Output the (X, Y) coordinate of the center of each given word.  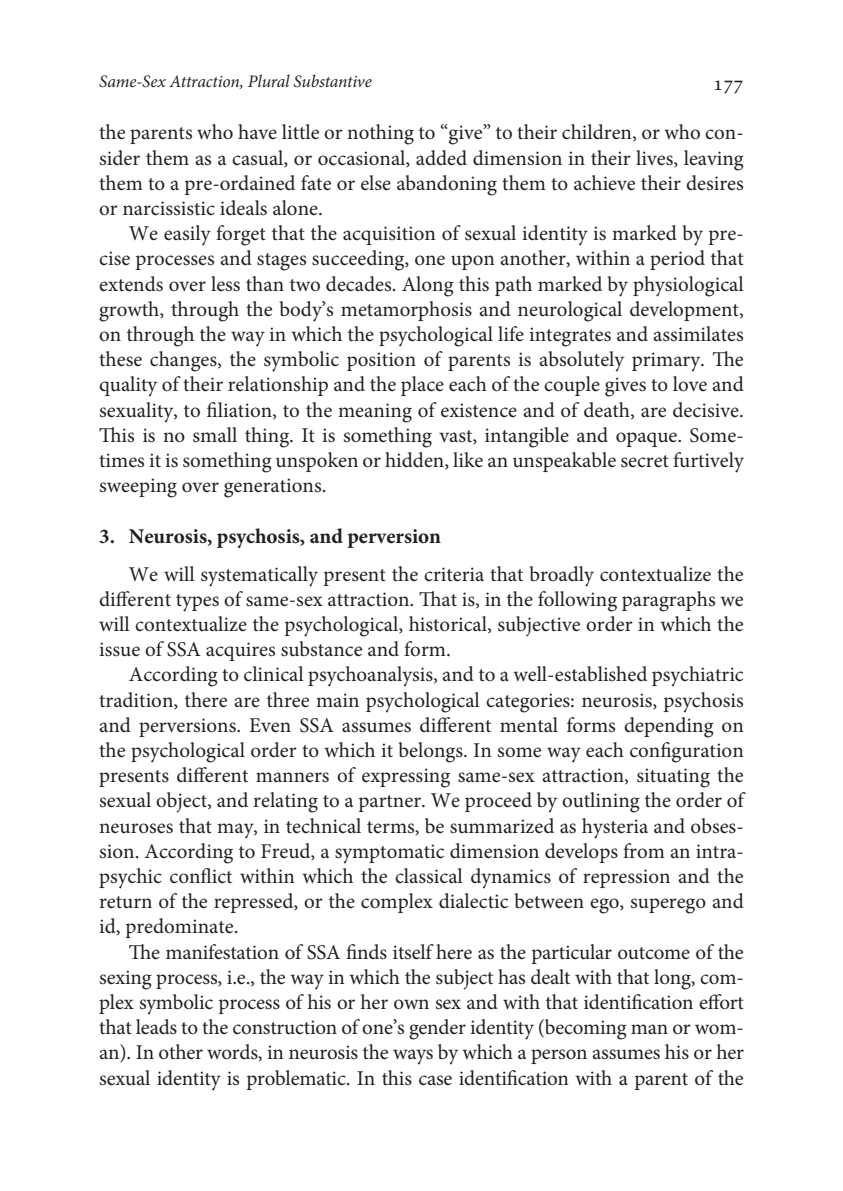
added (441, 158)
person (559, 1056)
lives (655, 158)
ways (413, 1056)
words (233, 1052)
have (257, 132)
